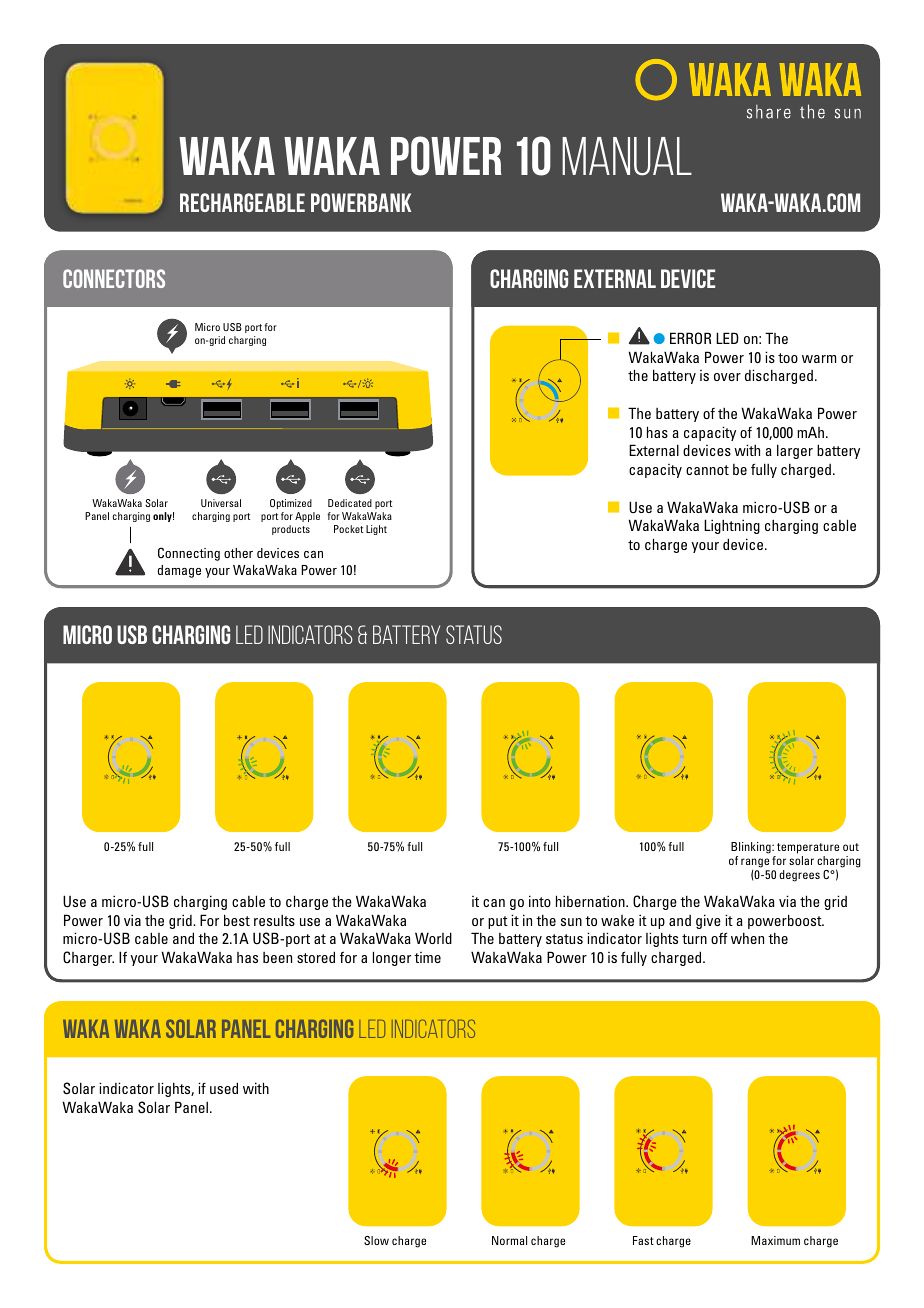  What do you see at coordinates (509, 1240) in the screenshot?
I see `Normal` at bounding box center [509, 1240].
